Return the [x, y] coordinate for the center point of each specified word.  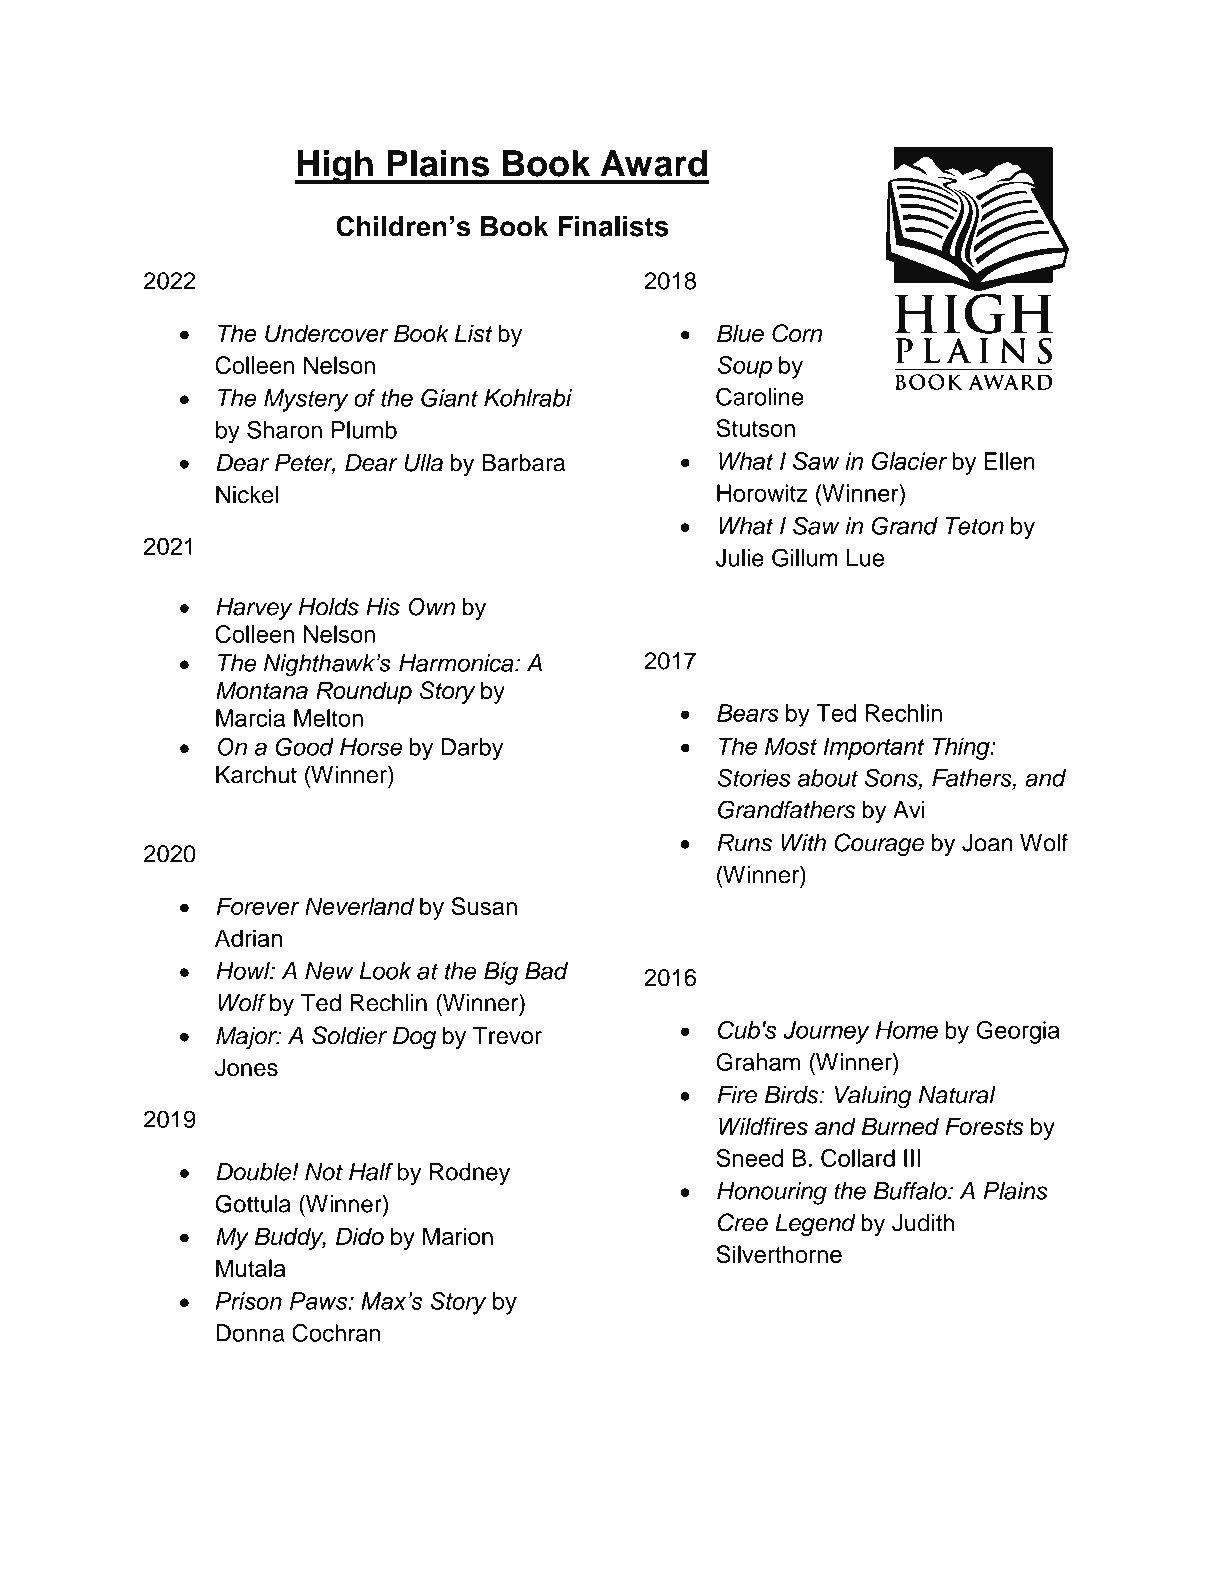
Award [654, 163]
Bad [546, 971]
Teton [974, 526]
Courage [879, 845]
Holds [329, 607]
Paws [320, 1301]
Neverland [359, 906]
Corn [797, 333]
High [335, 167]
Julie [740, 558]
